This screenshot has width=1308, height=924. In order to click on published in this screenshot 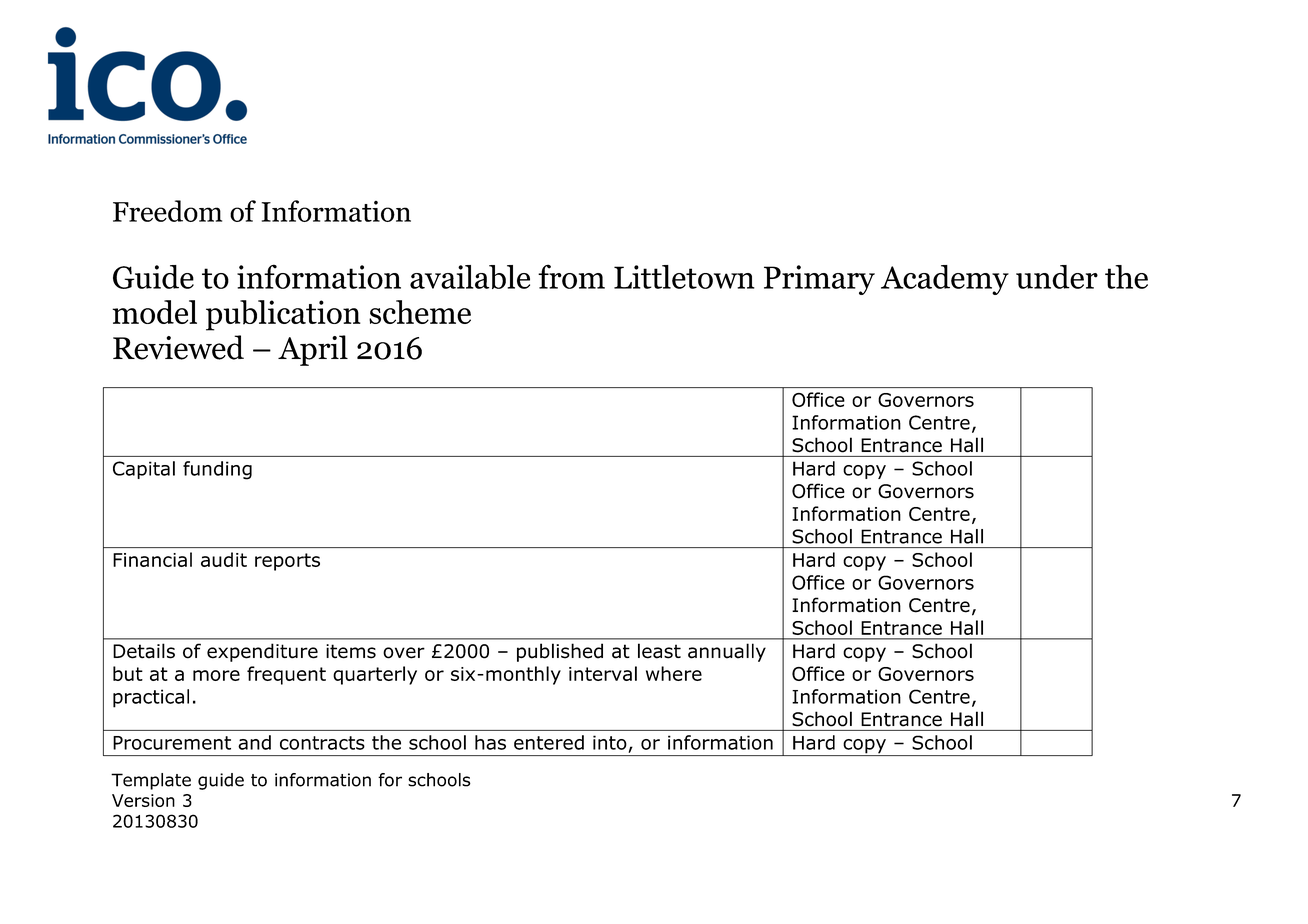, I will do `click(560, 652)`.
